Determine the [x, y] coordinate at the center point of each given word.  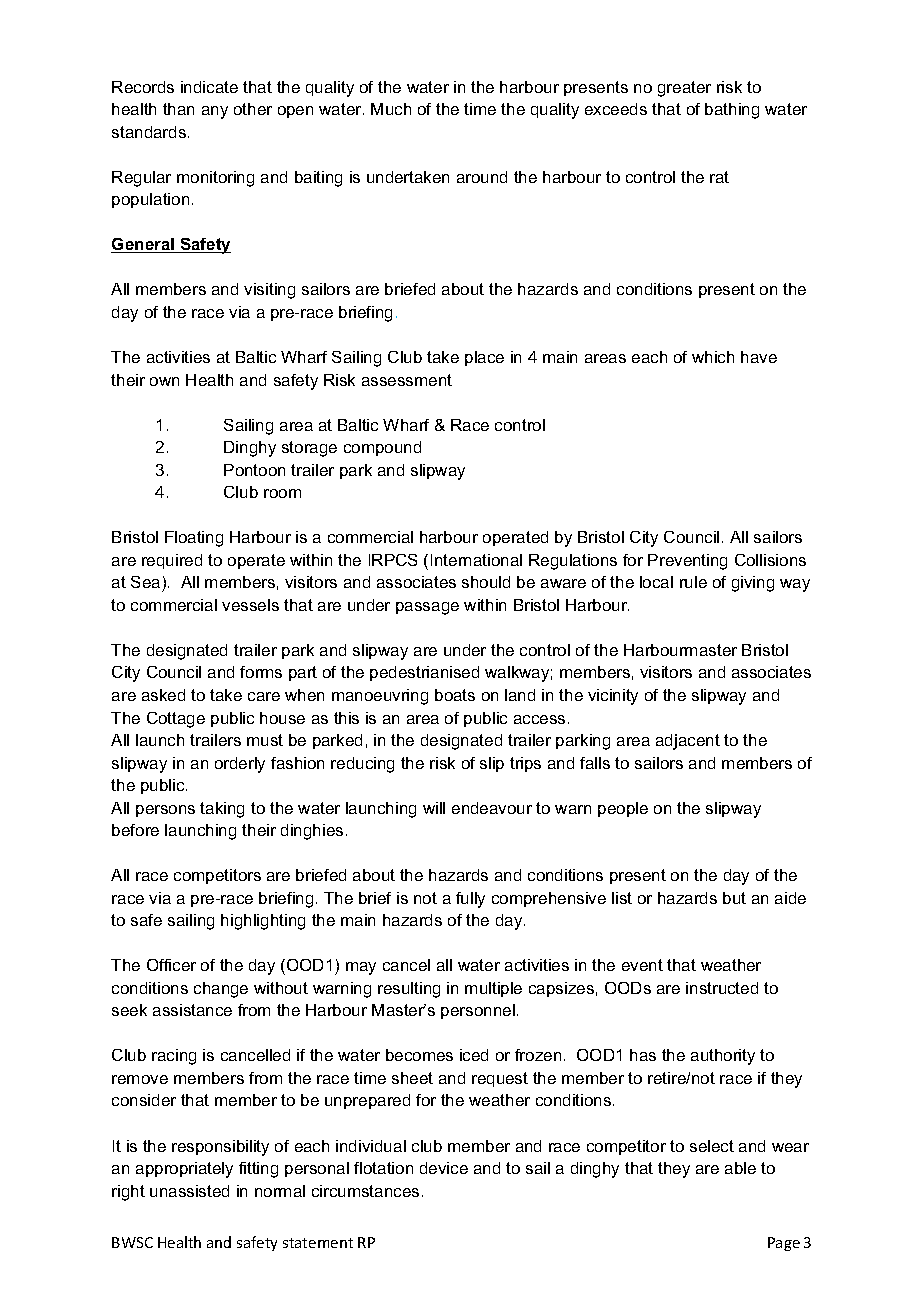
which [713, 357]
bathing [732, 111]
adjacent [688, 742]
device [444, 1168]
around [482, 177]
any [215, 112]
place [484, 358]
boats [455, 695]
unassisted [189, 1191]
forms [261, 672]
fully [470, 900]
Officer [171, 965]
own [164, 381]
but [734, 898]
